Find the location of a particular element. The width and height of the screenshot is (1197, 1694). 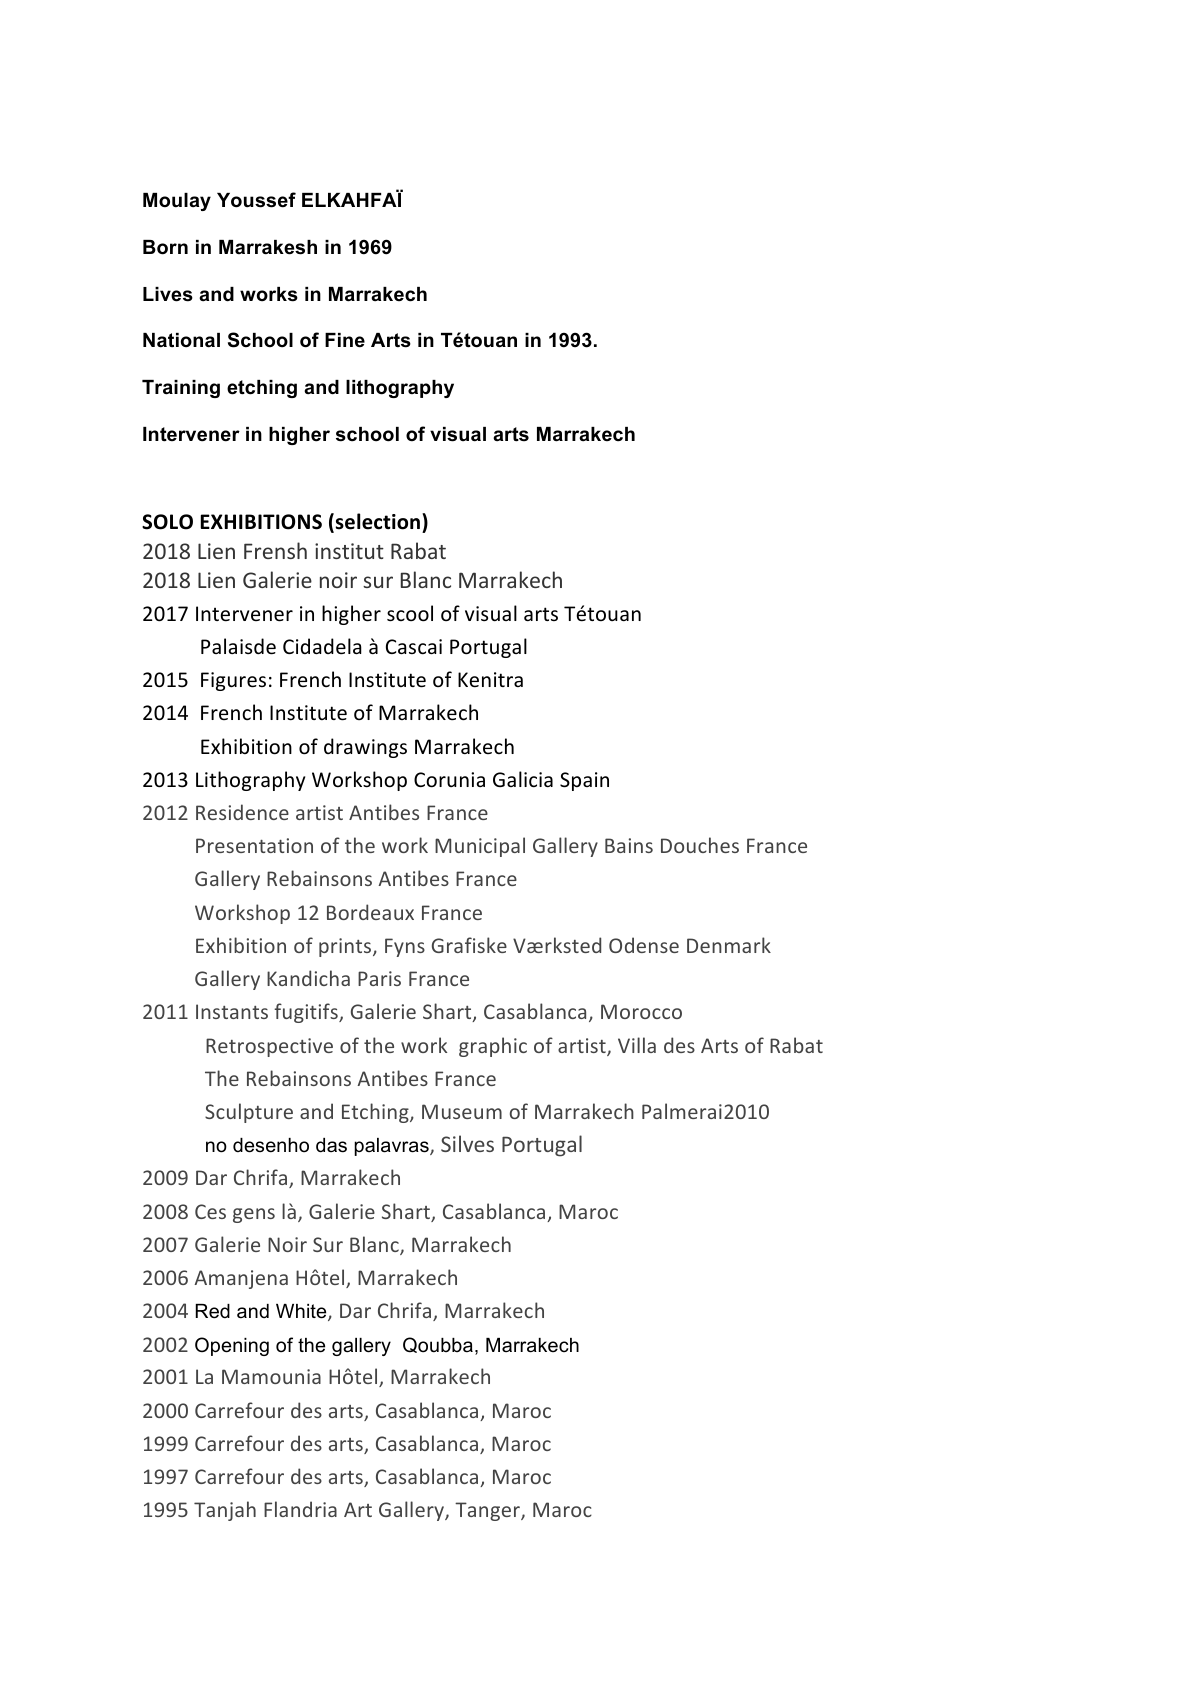

Lives is located at coordinates (168, 294).
